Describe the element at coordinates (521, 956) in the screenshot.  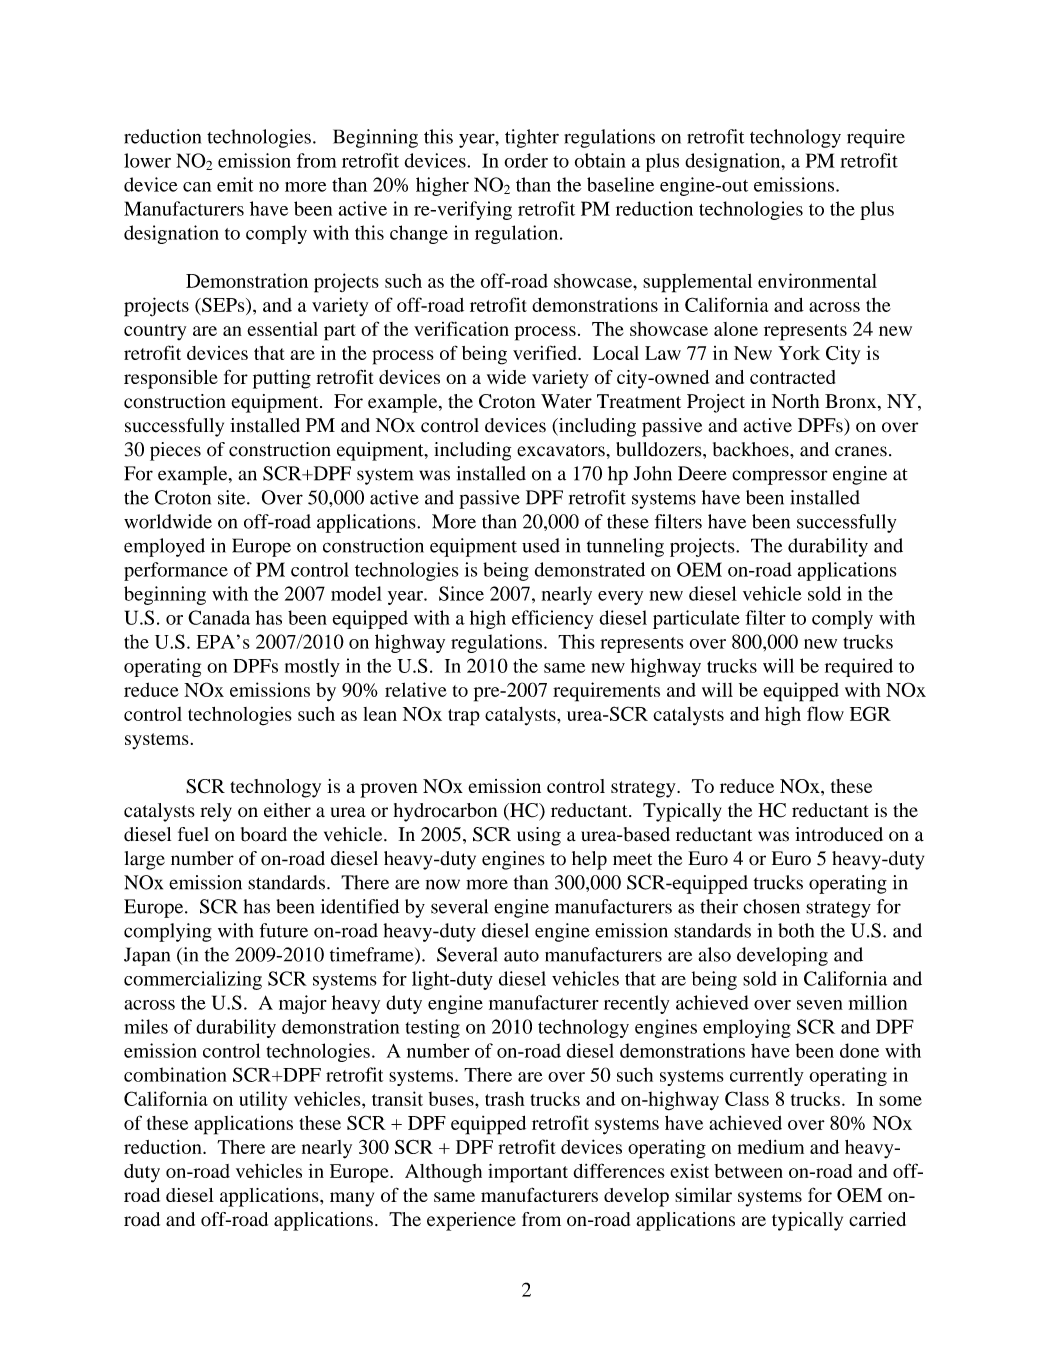
I see `auto` at that location.
